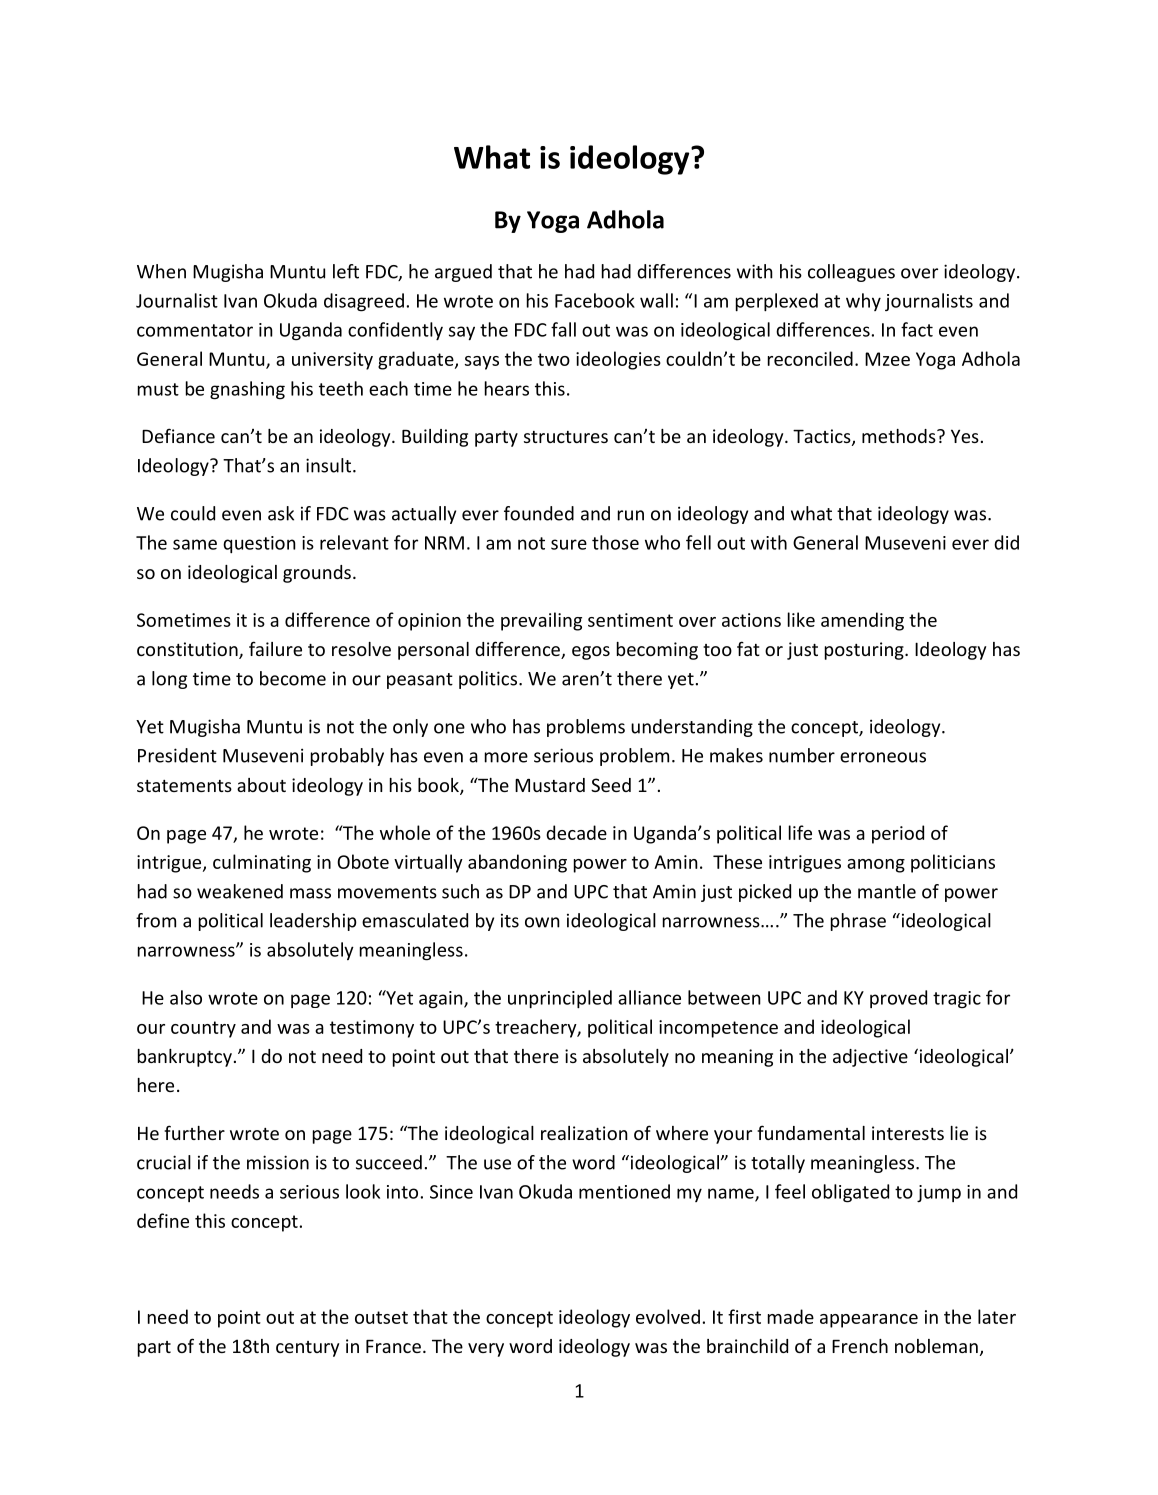 Image resolution: width=1158 pixels, height=1495 pixels. I want to click on evolved, so click(668, 1316).
